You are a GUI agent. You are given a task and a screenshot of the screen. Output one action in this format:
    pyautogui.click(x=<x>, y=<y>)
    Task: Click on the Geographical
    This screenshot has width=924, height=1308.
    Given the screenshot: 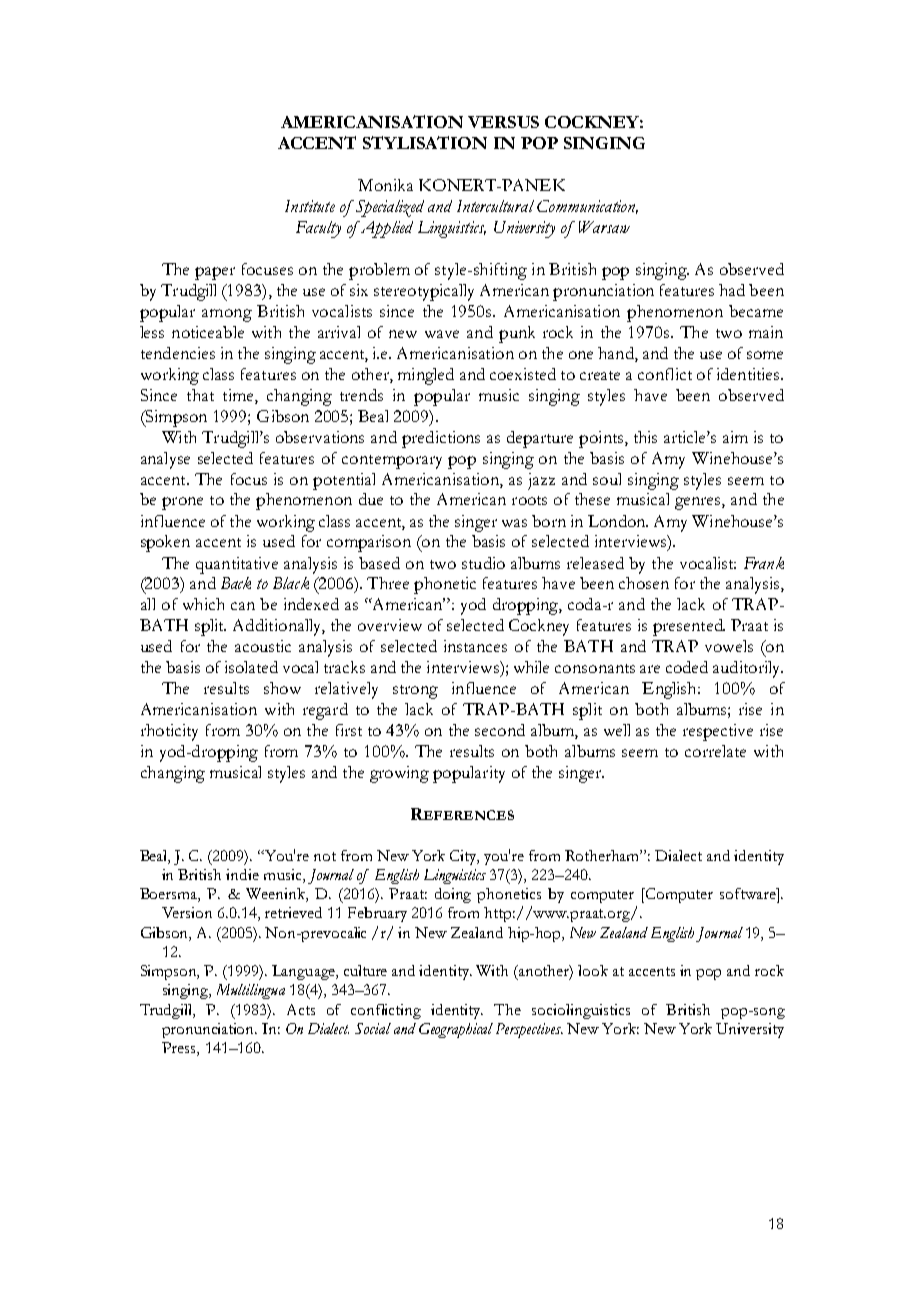 What is the action you would take?
    pyautogui.click(x=456, y=1030)
